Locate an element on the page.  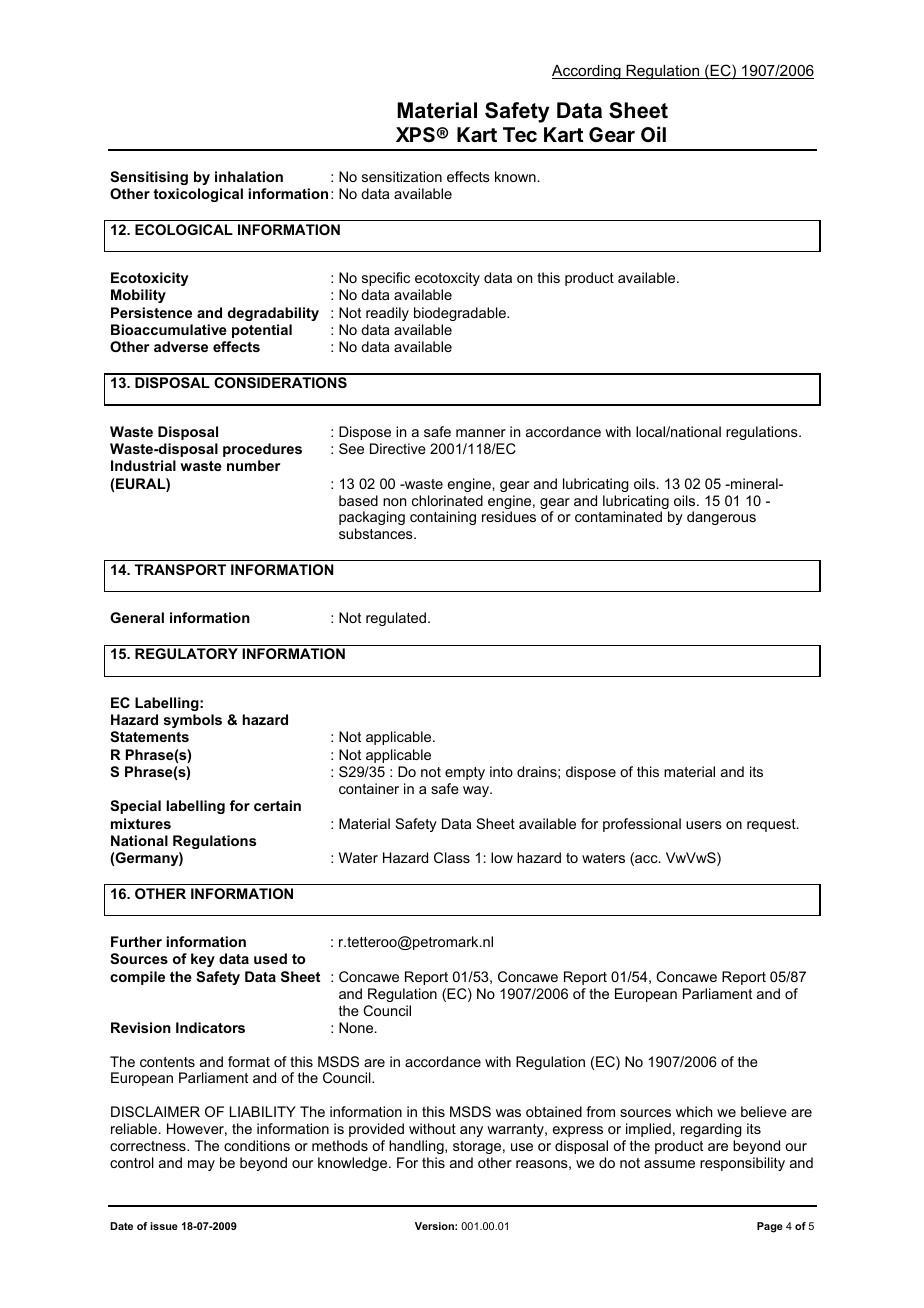
knowledge is located at coordinates (354, 1164).
